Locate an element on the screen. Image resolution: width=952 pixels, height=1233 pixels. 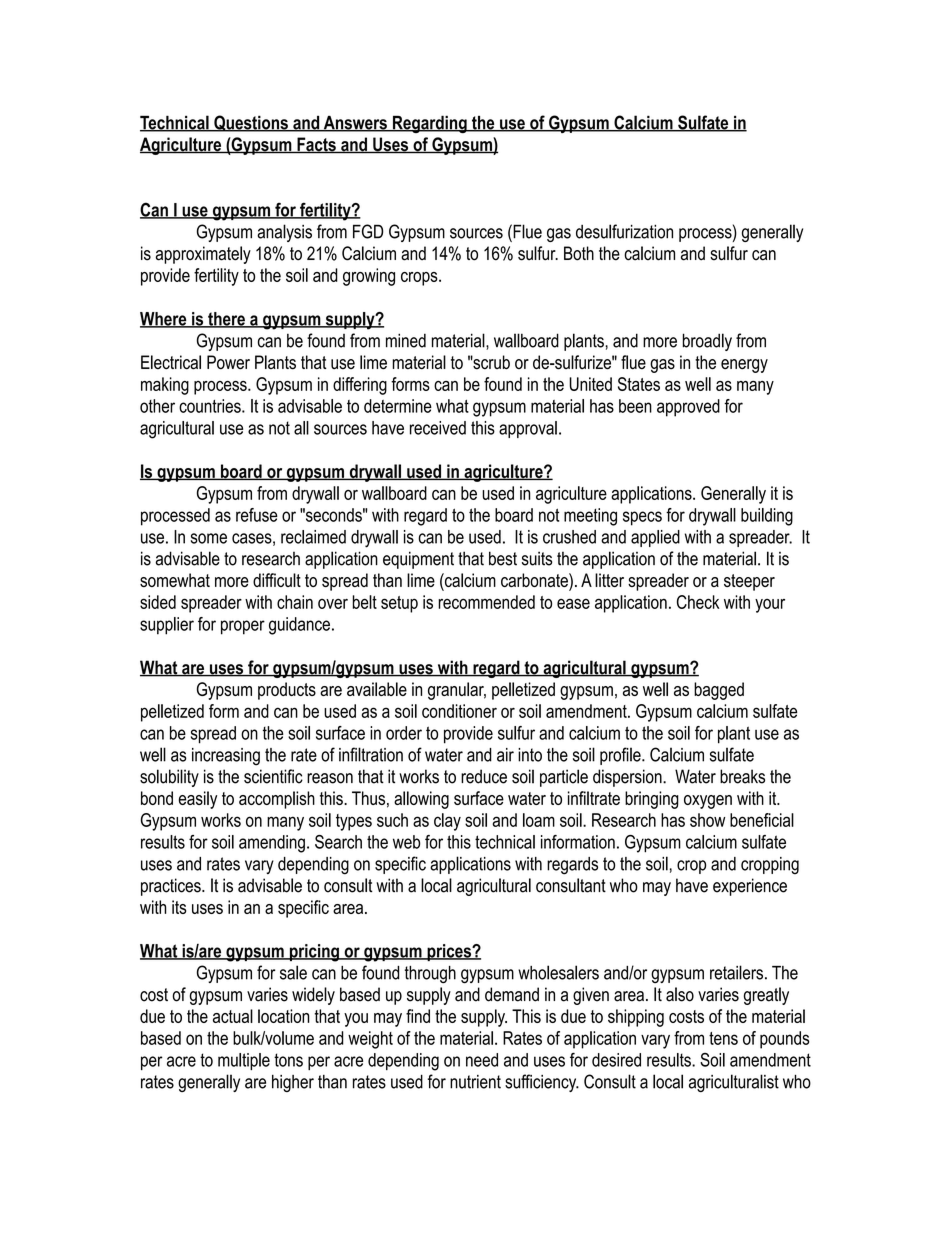
recommended is located at coordinates (486, 602).
